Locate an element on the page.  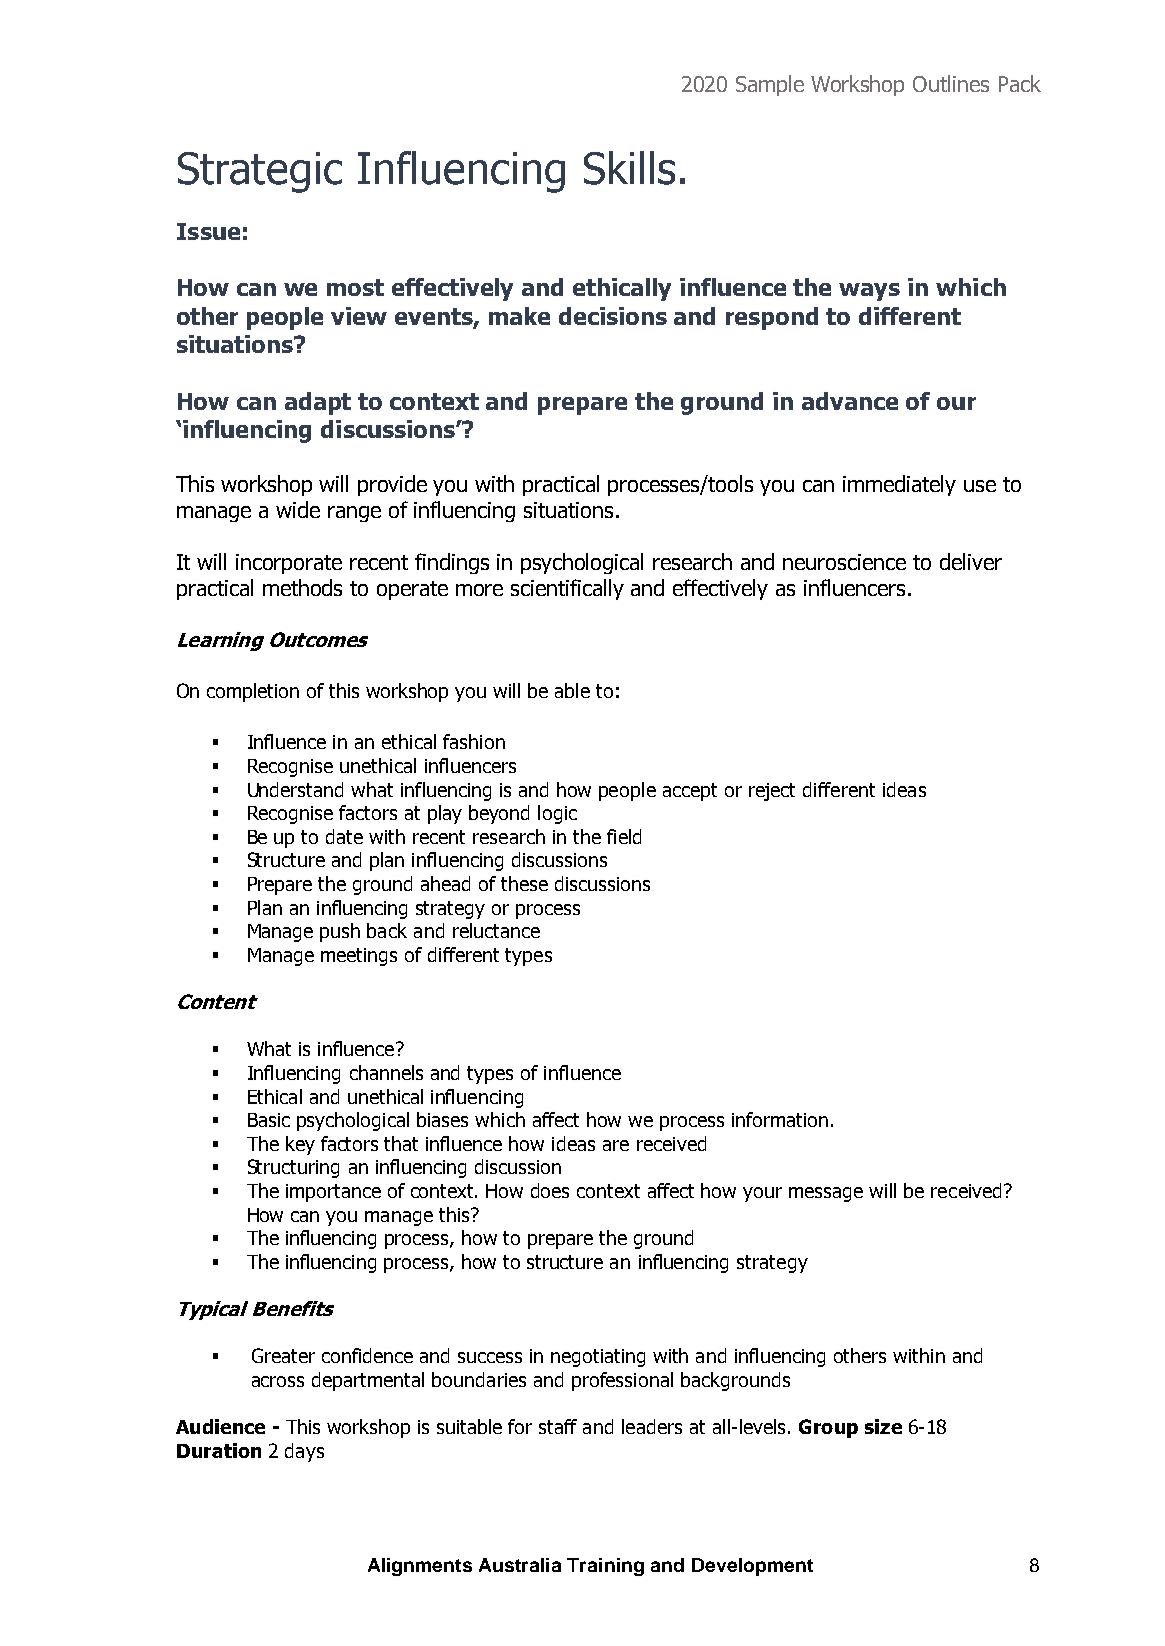
Strategic is located at coordinates (260, 172).
